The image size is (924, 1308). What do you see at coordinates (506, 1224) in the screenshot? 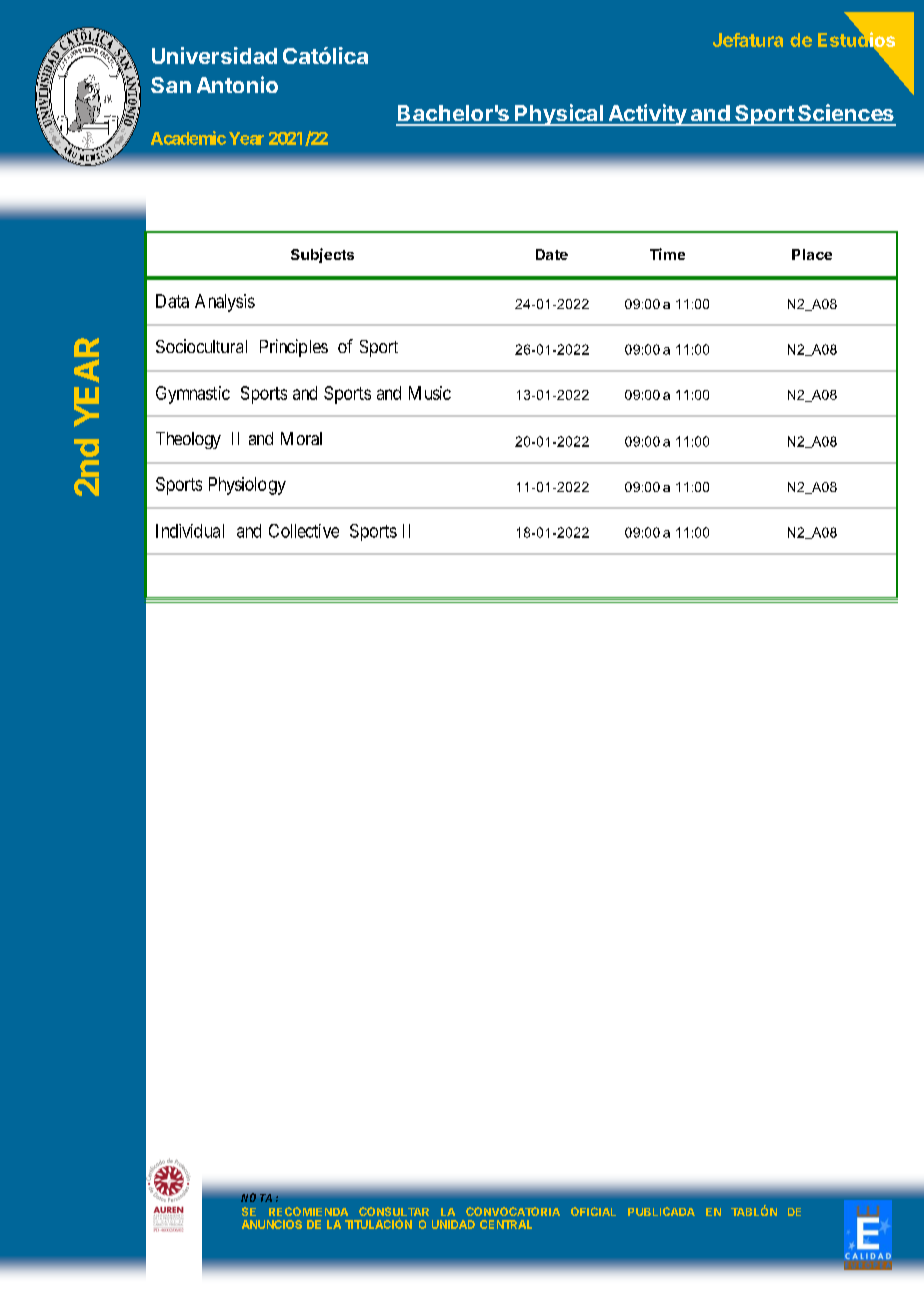
I see `CENTRAL` at bounding box center [506, 1224].
